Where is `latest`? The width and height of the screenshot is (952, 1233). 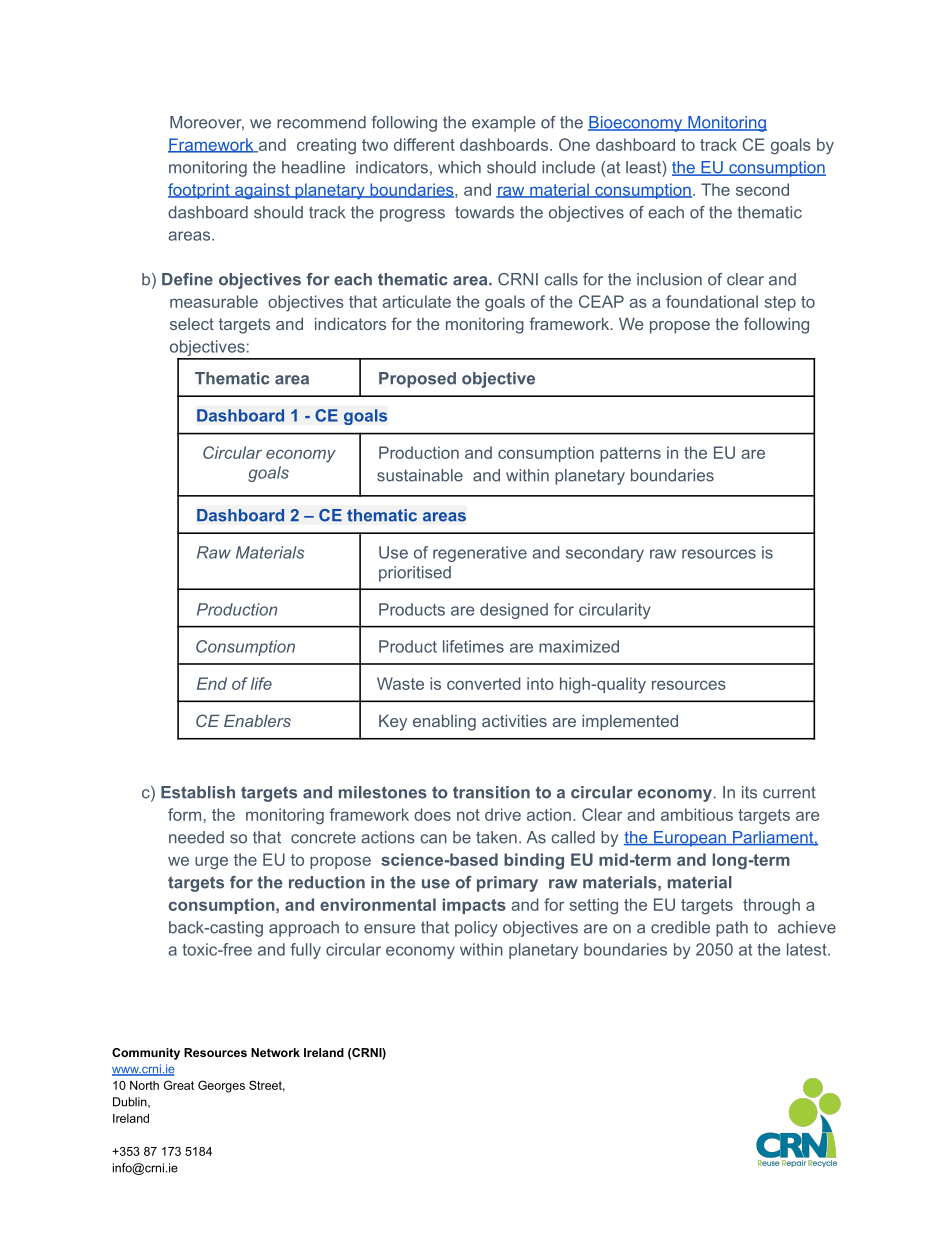
latest is located at coordinates (808, 949).
